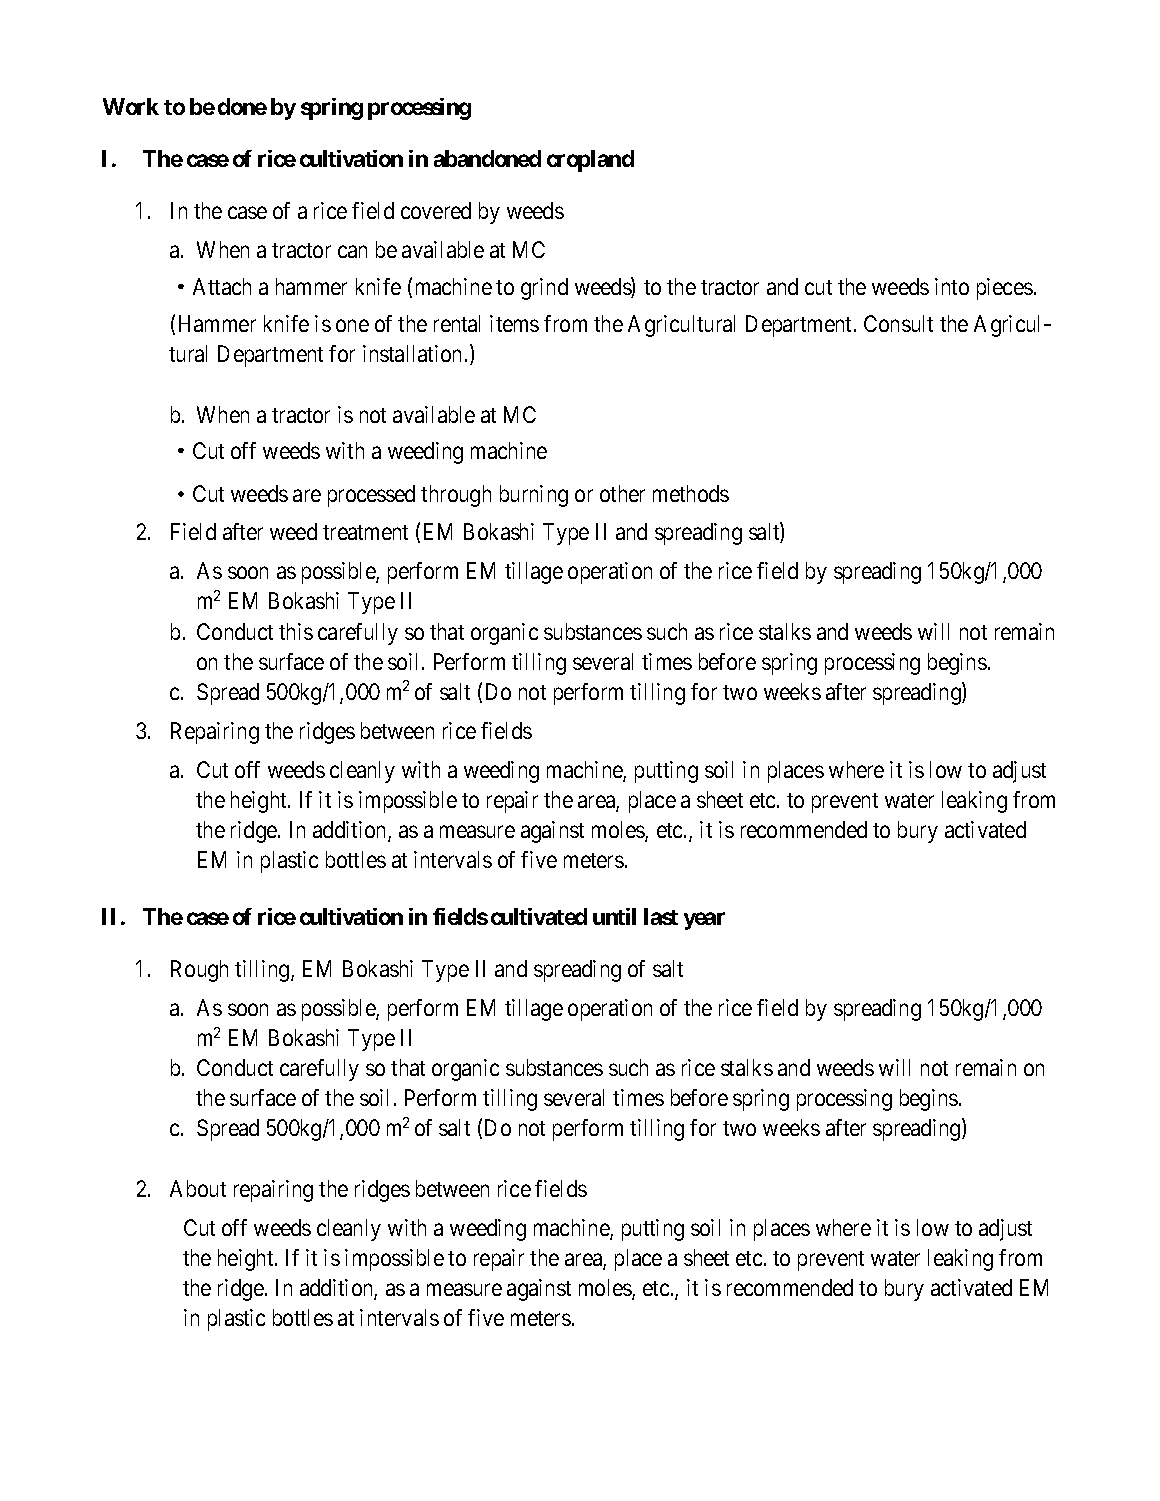 This document has width=1160, height=1501. I want to click on into, so click(952, 286).
